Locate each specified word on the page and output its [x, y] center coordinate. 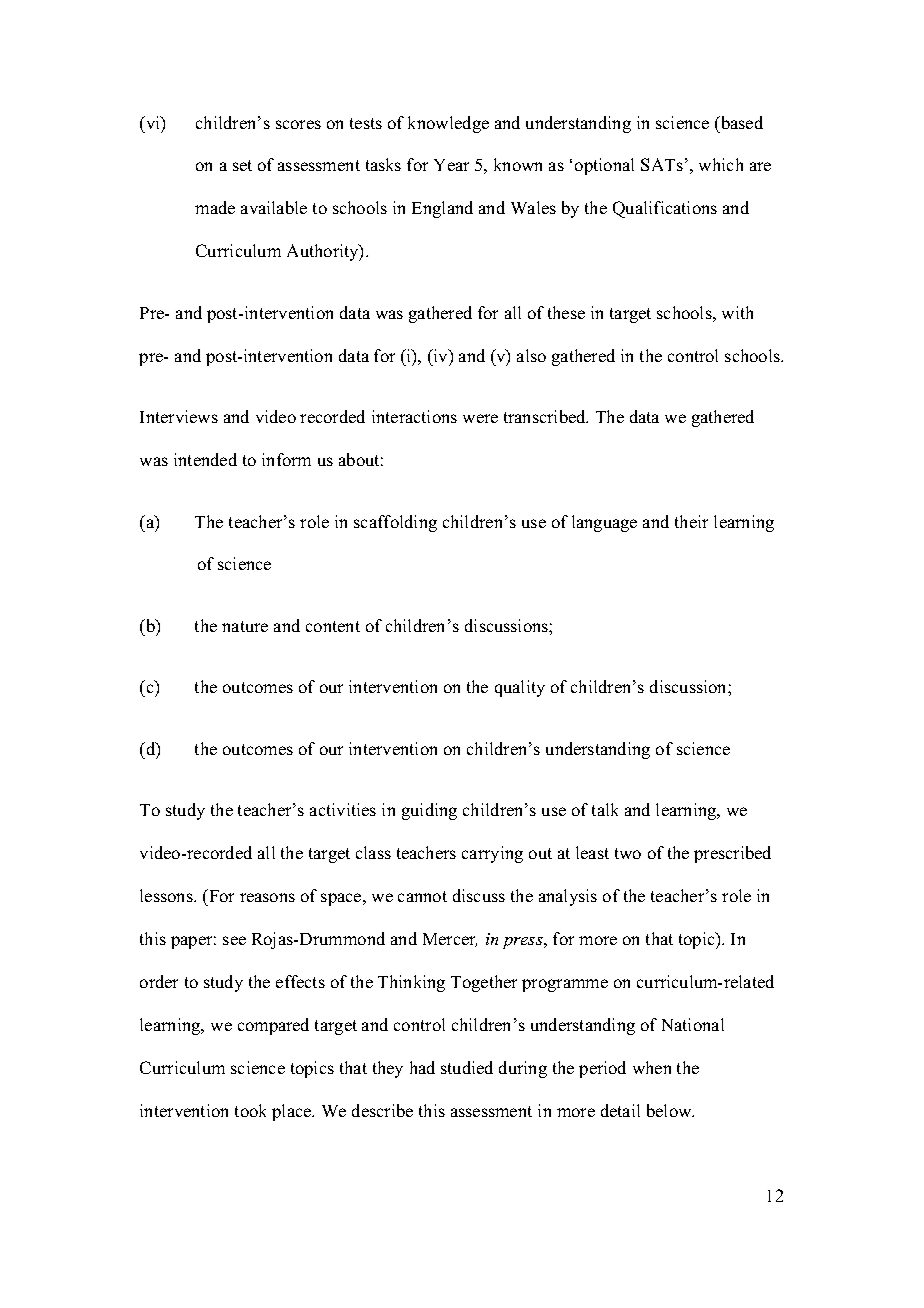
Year [451, 165]
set [242, 165]
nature [245, 626]
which [721, 164]
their [691, 521]
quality [520, 688]
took [250, 1110]
